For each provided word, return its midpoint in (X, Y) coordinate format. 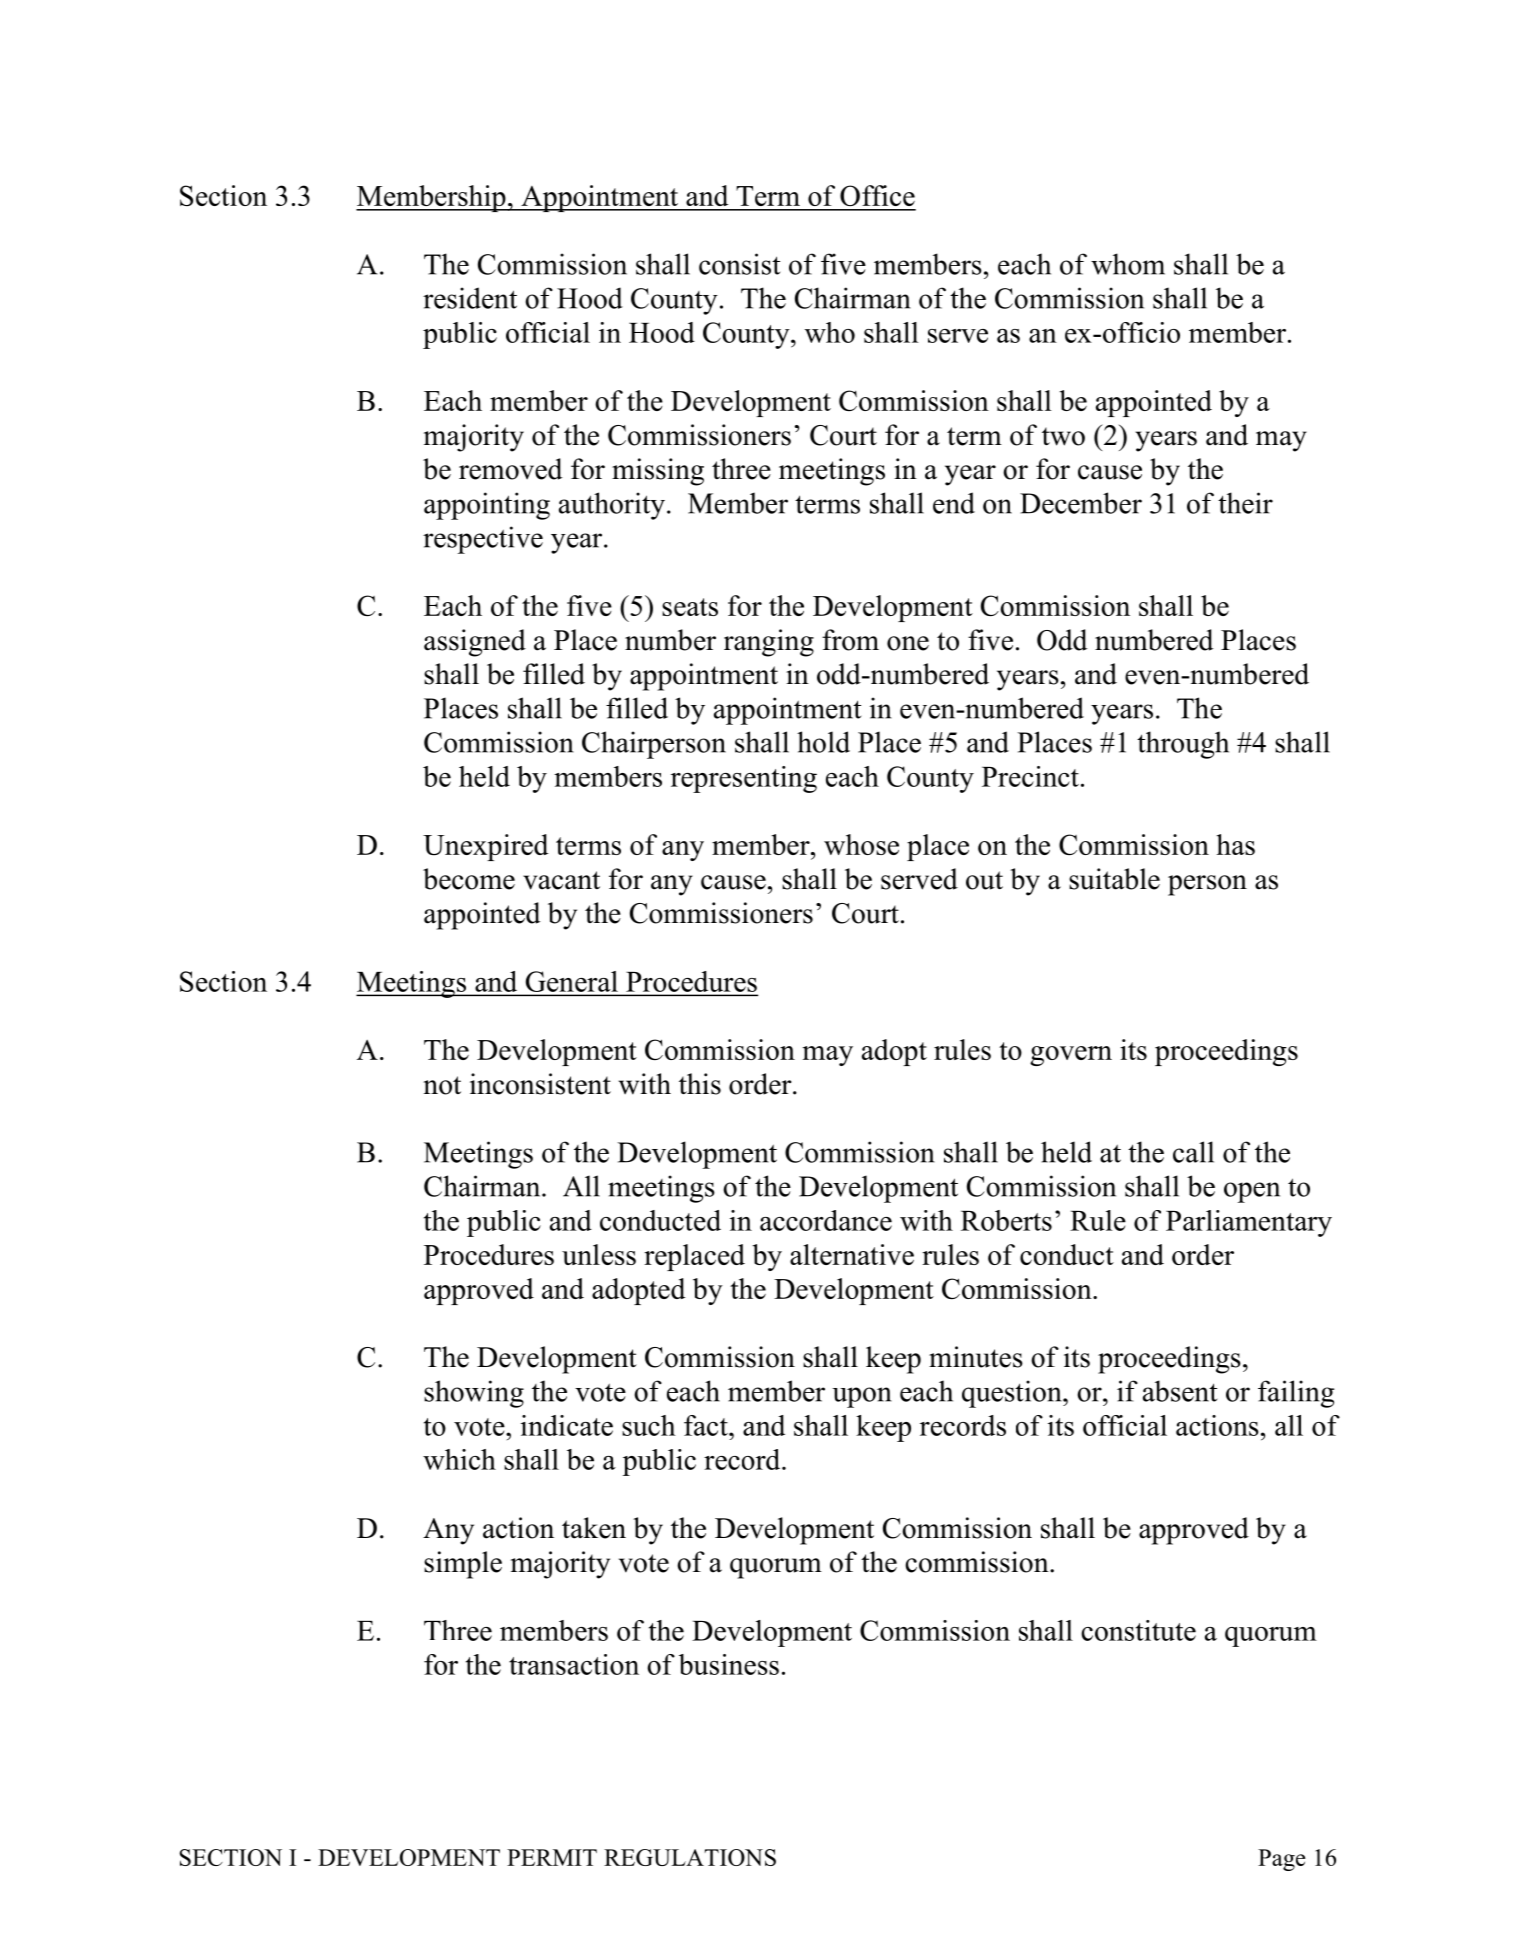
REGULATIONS (690, 1857)
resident (470, 298)
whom (1128, 264)
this (700, 1084)
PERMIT (552, 1857)
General (572, 981)
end (954, 503)
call (1193, 1152)
